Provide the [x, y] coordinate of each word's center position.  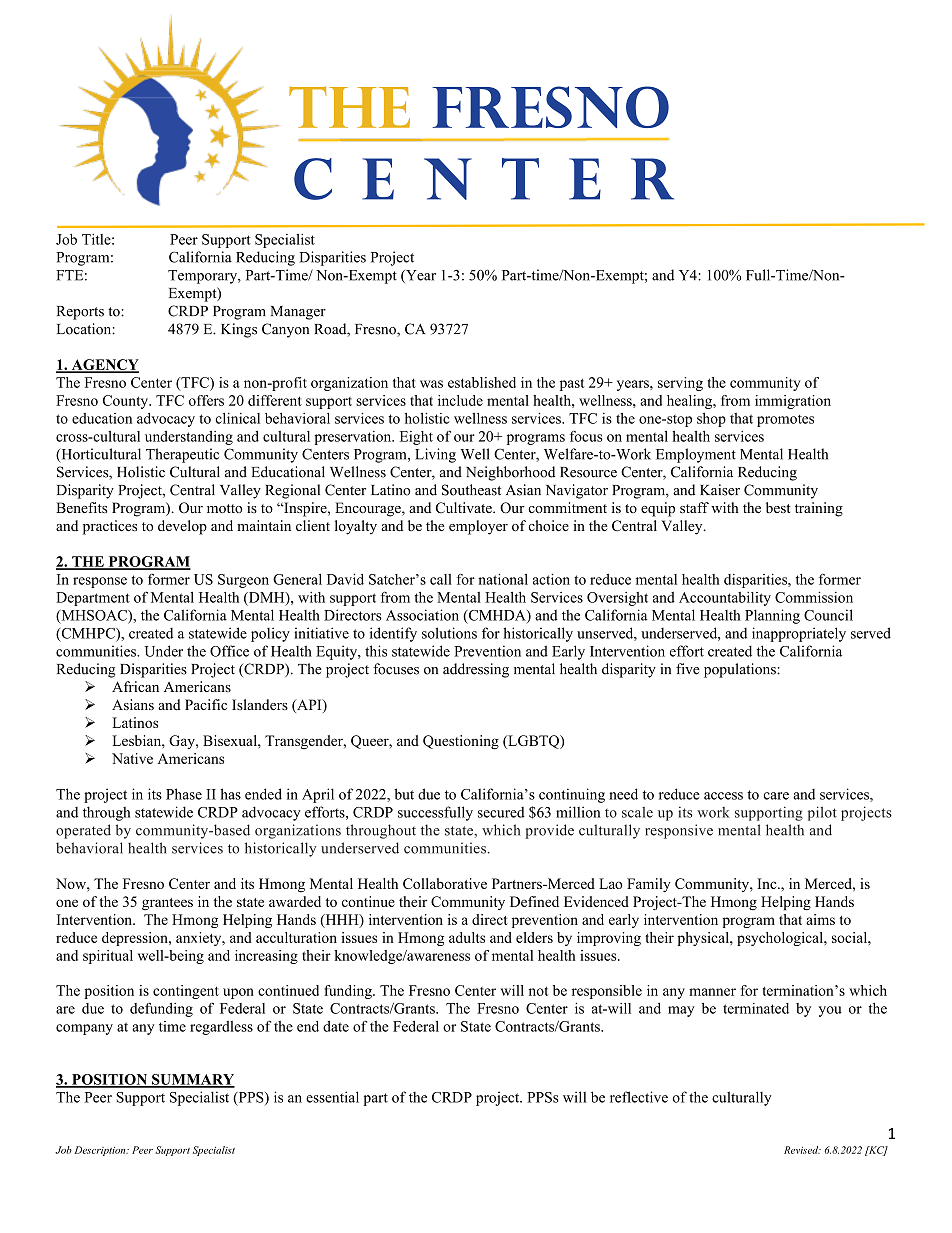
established [482, 382]
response [100, 582]
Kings [239, 330]
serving [680, 384]
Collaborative [445, 883]
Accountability [725, 599]
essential [332, 1097]
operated [83, 831]
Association [422, 615]
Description [101, 1151]
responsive [679, 831]
